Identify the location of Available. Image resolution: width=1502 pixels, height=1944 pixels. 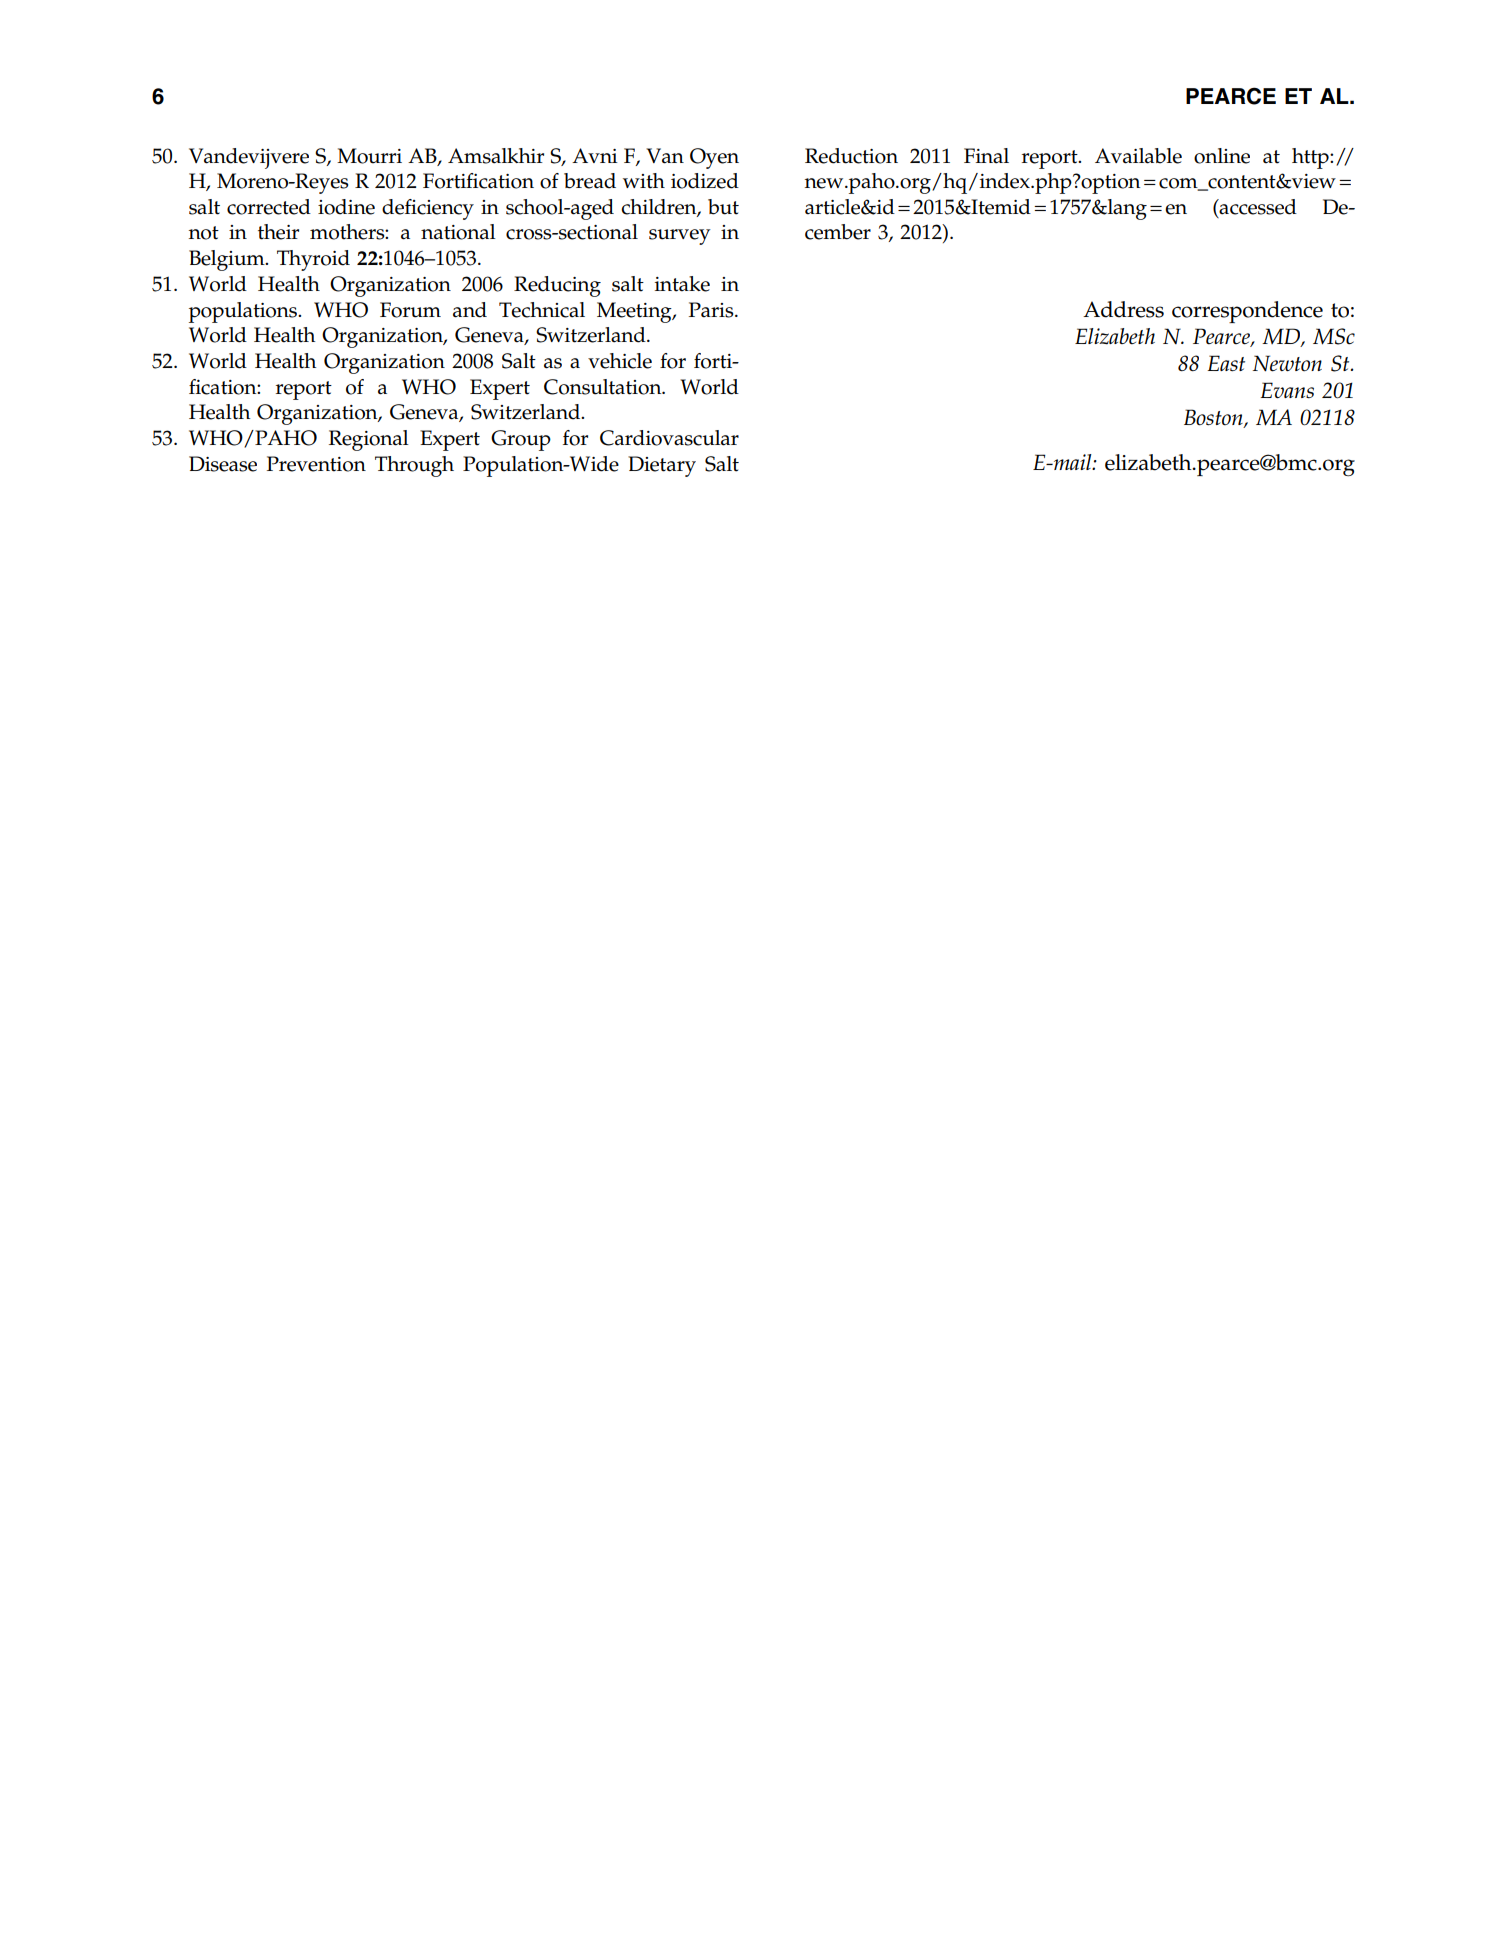
(1138, 156).
